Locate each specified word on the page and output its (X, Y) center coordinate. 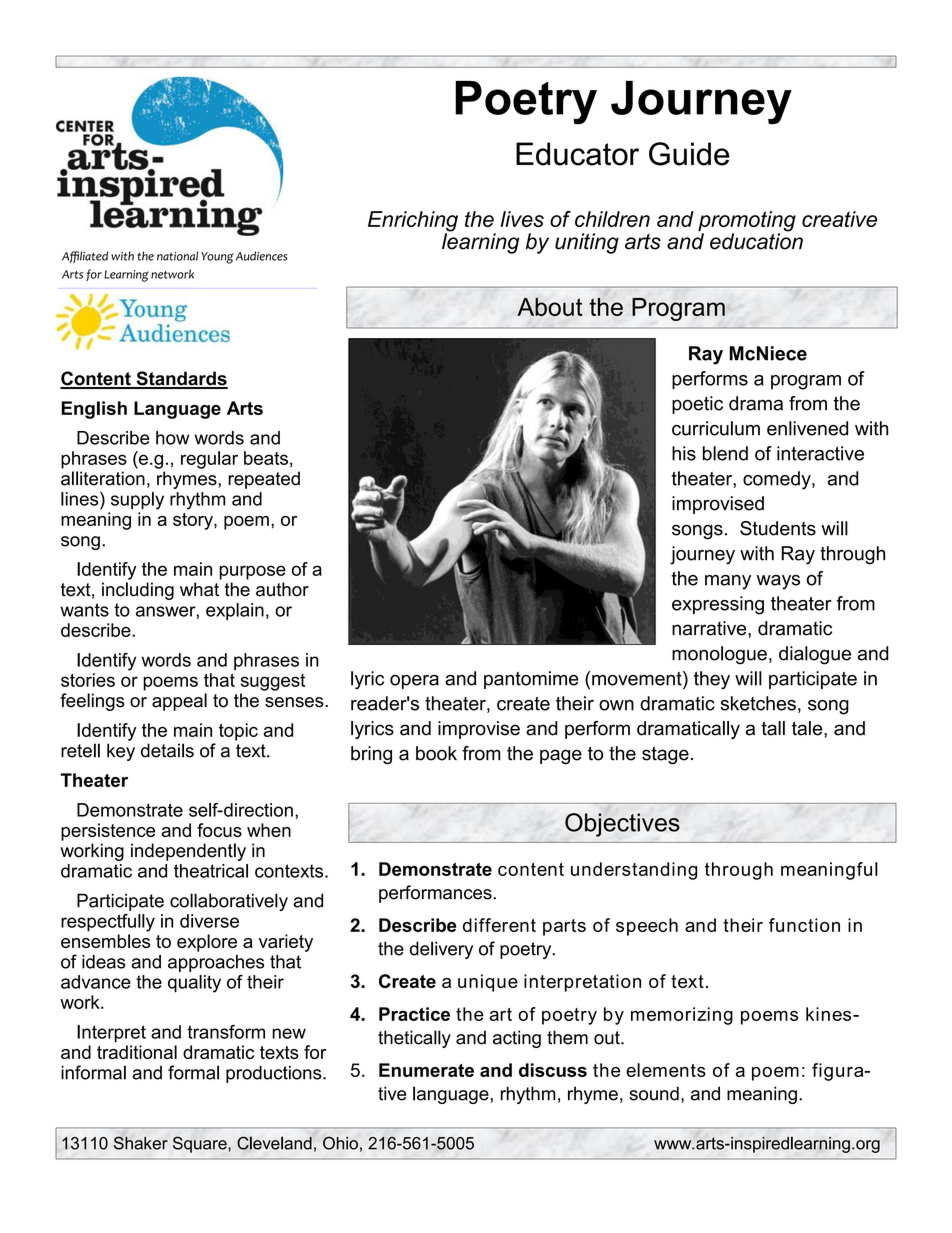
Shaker (141, 1143)
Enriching (413, 222)
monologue (719, 655)
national (177, 256)
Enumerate (426, 1070)
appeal (179, 702)
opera (414, 682)
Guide (689, 154)
